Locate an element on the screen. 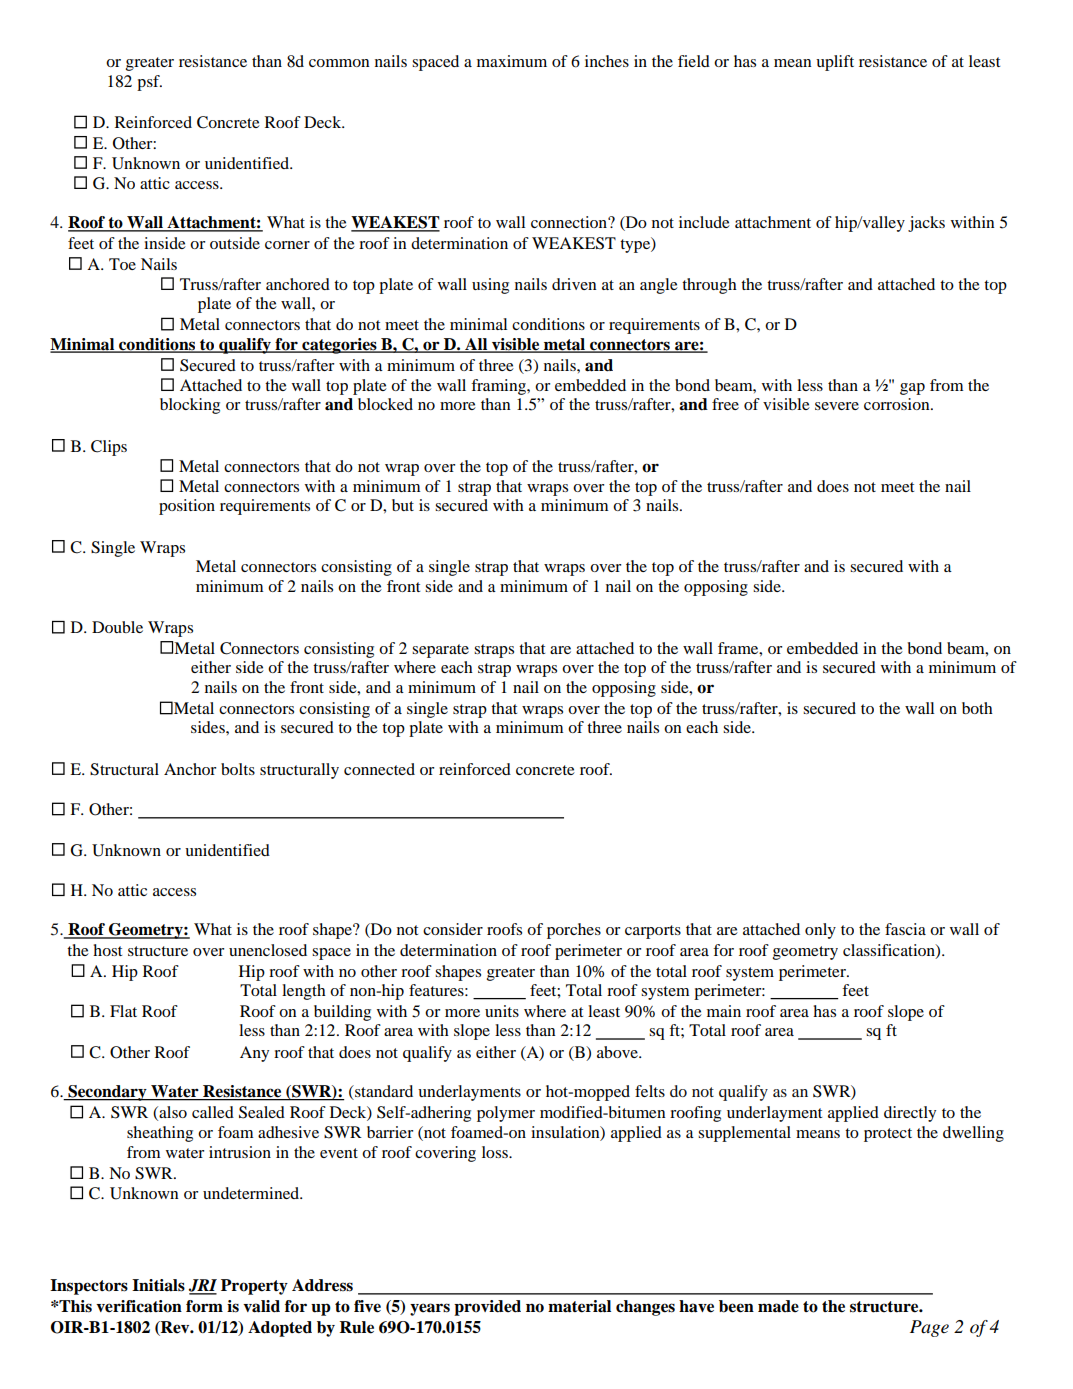 This screenshot has width=1073, height=1389. JRI is located at coordinates (203, 1286).
